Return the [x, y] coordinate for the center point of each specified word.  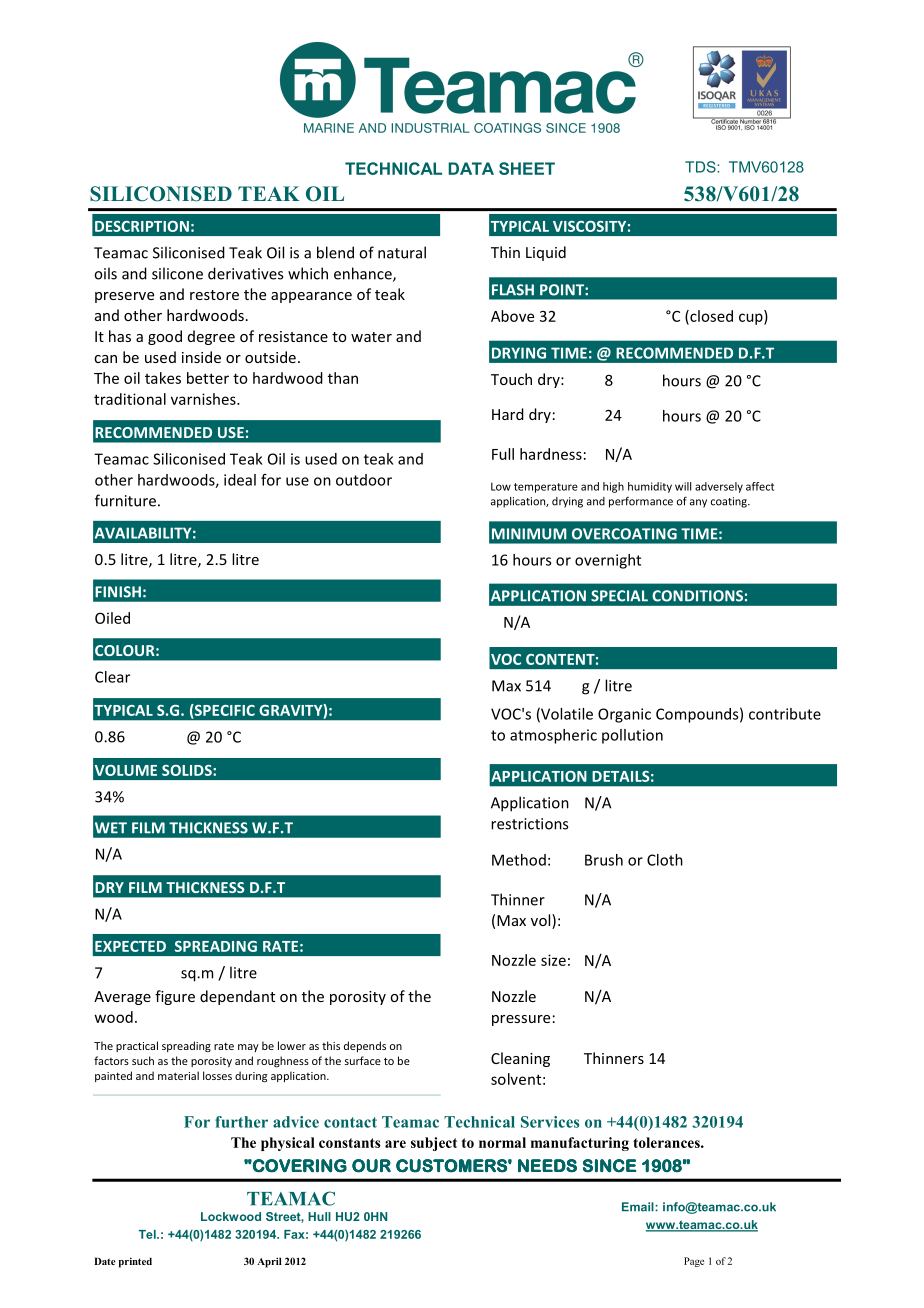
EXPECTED [130, 946]
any [698, 503]
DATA [471, 168]
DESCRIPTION [142, 226]
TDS [701, 167]
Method [519, 860]
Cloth [665, 860]
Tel [148, 1234]
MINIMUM [529, 534]
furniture [125, 500]
